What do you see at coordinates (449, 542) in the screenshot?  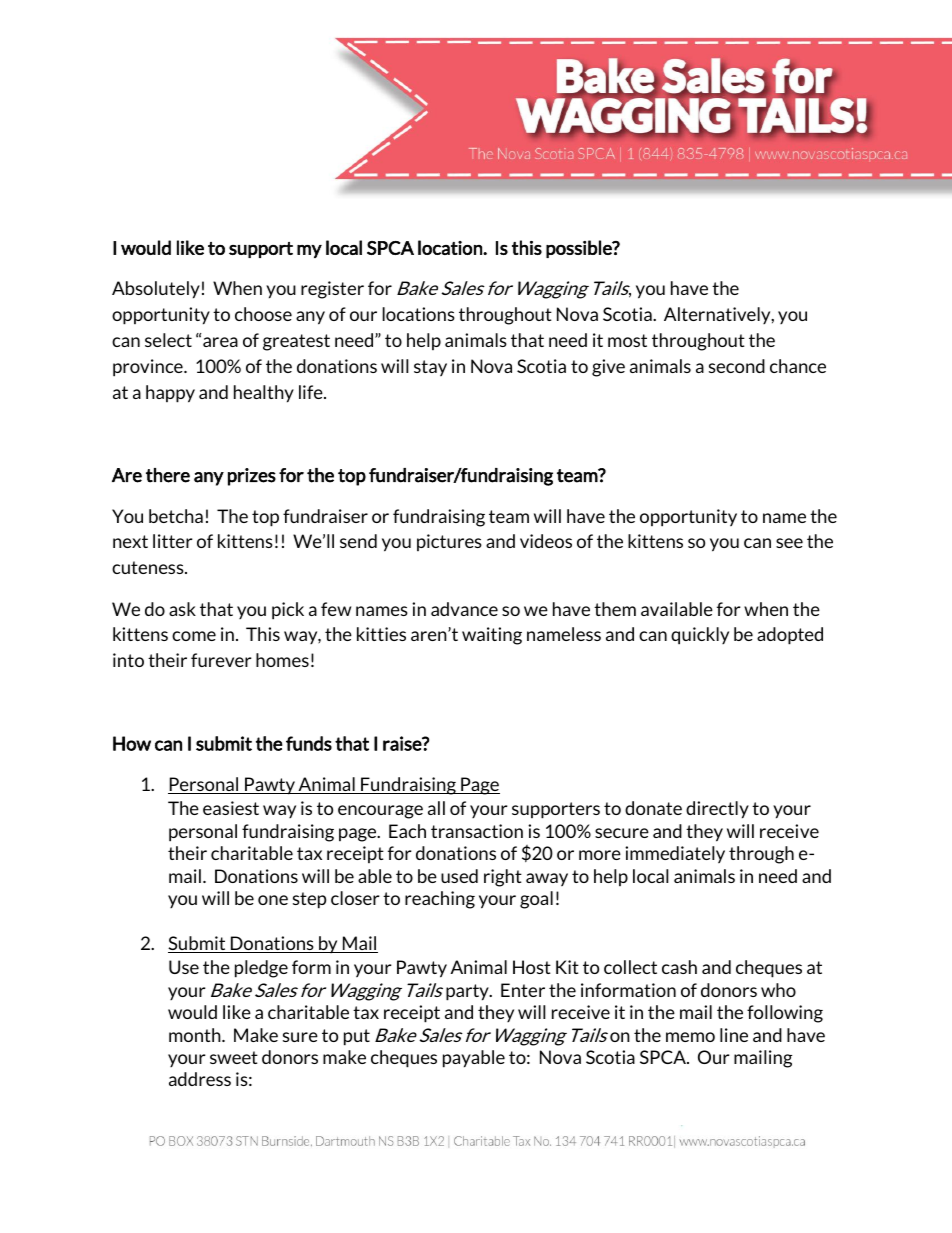 I see `pictures` at bounding box center [449, 542].
